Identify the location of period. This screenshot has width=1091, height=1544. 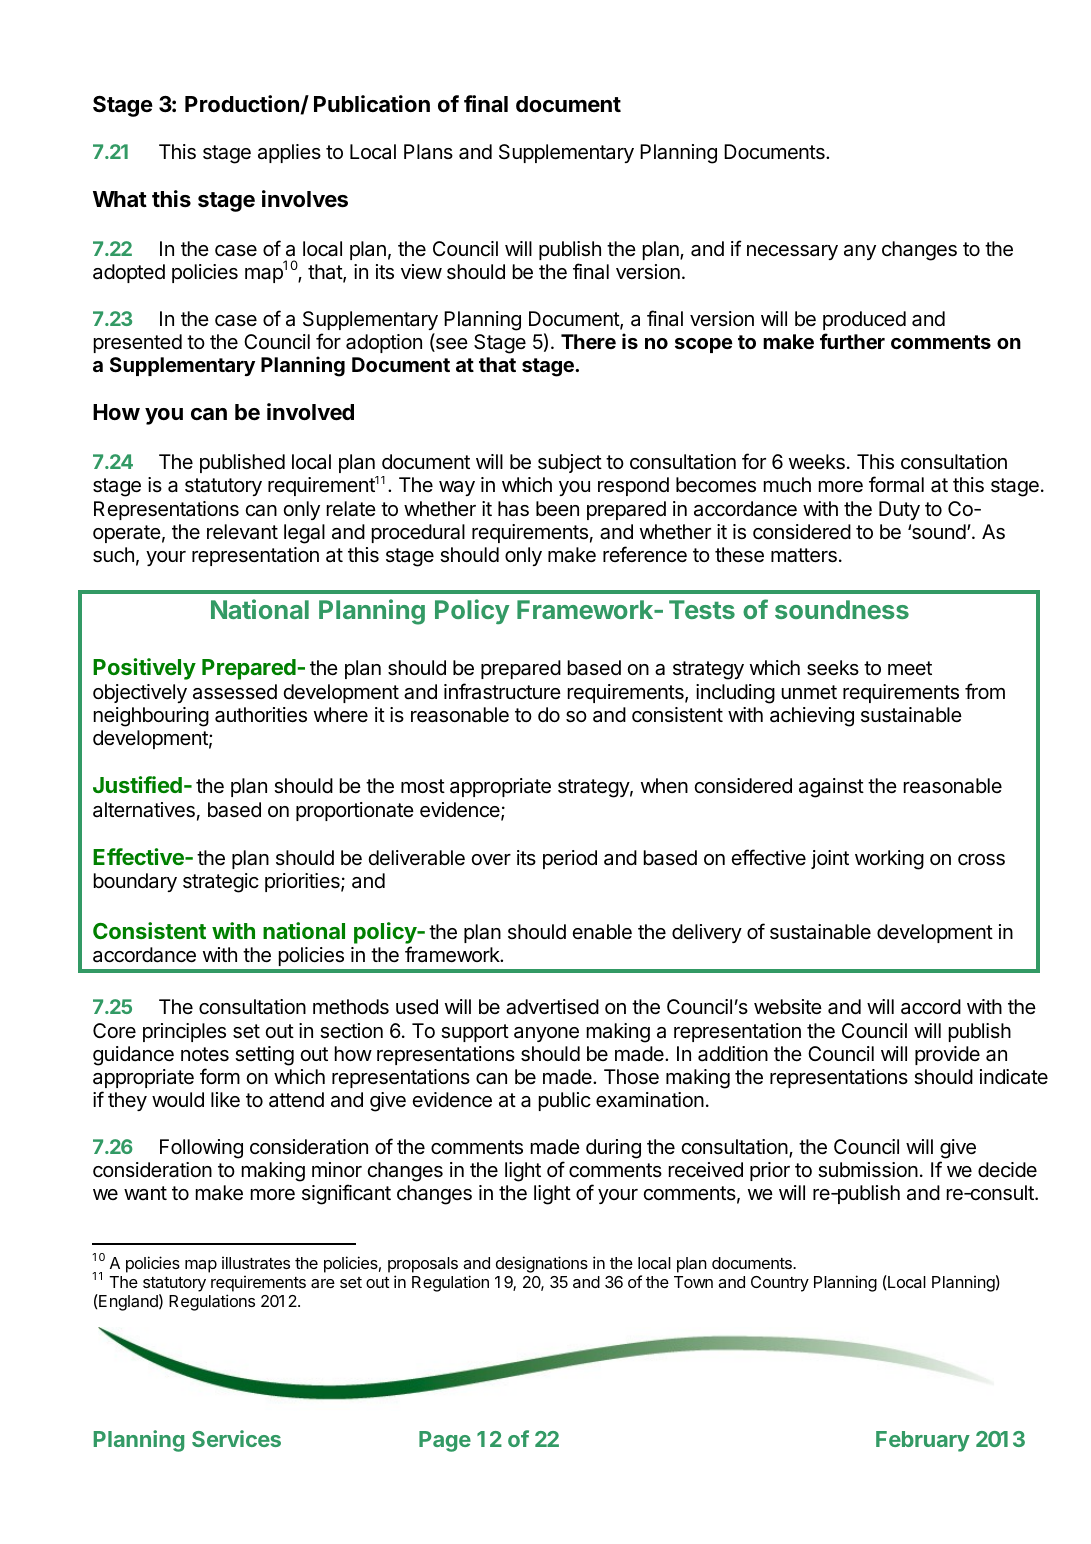
(570, 859).
